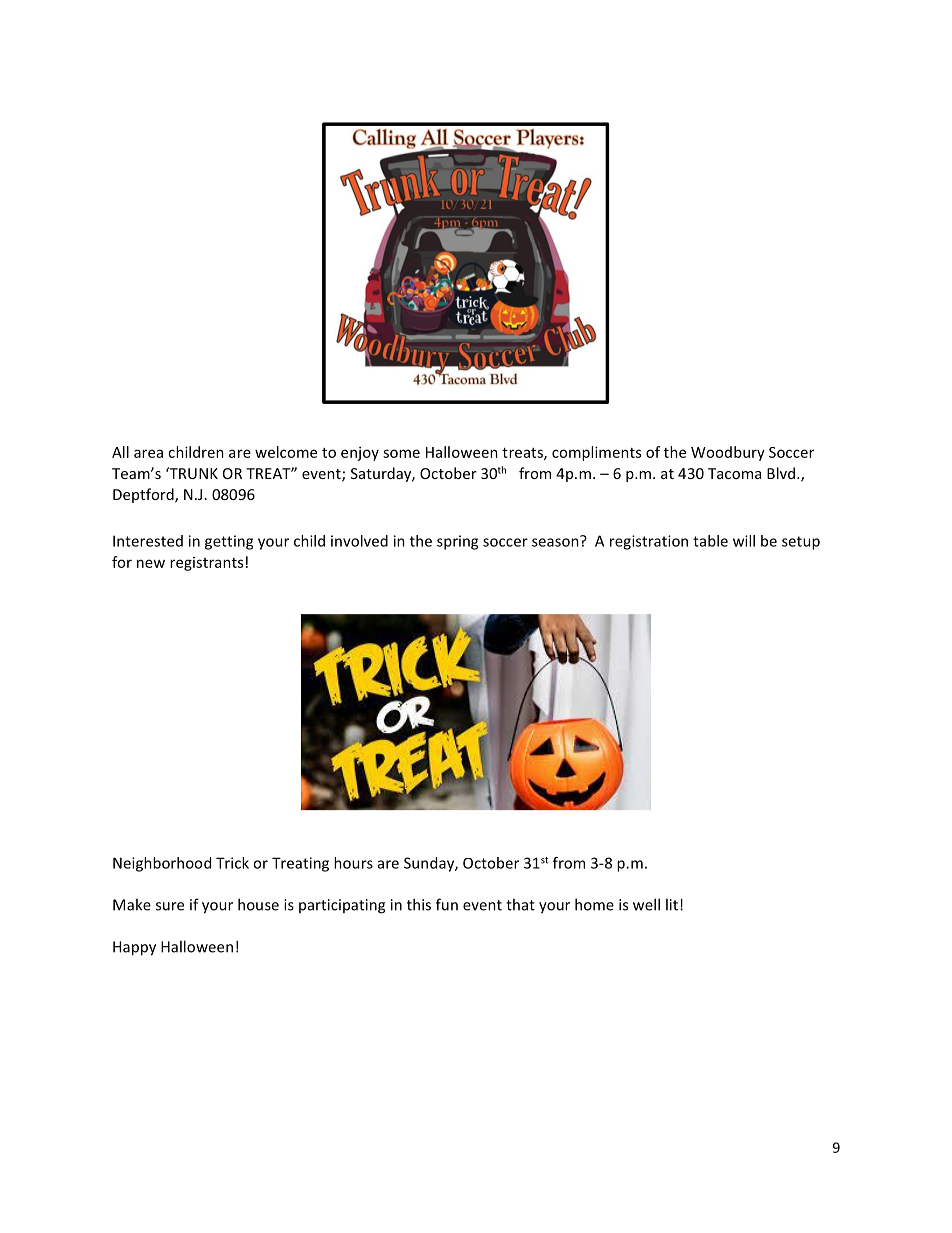 Image resolution: width=952 pixels, height=1233 pixels. I want to click on registrants, so click(206, 564).
